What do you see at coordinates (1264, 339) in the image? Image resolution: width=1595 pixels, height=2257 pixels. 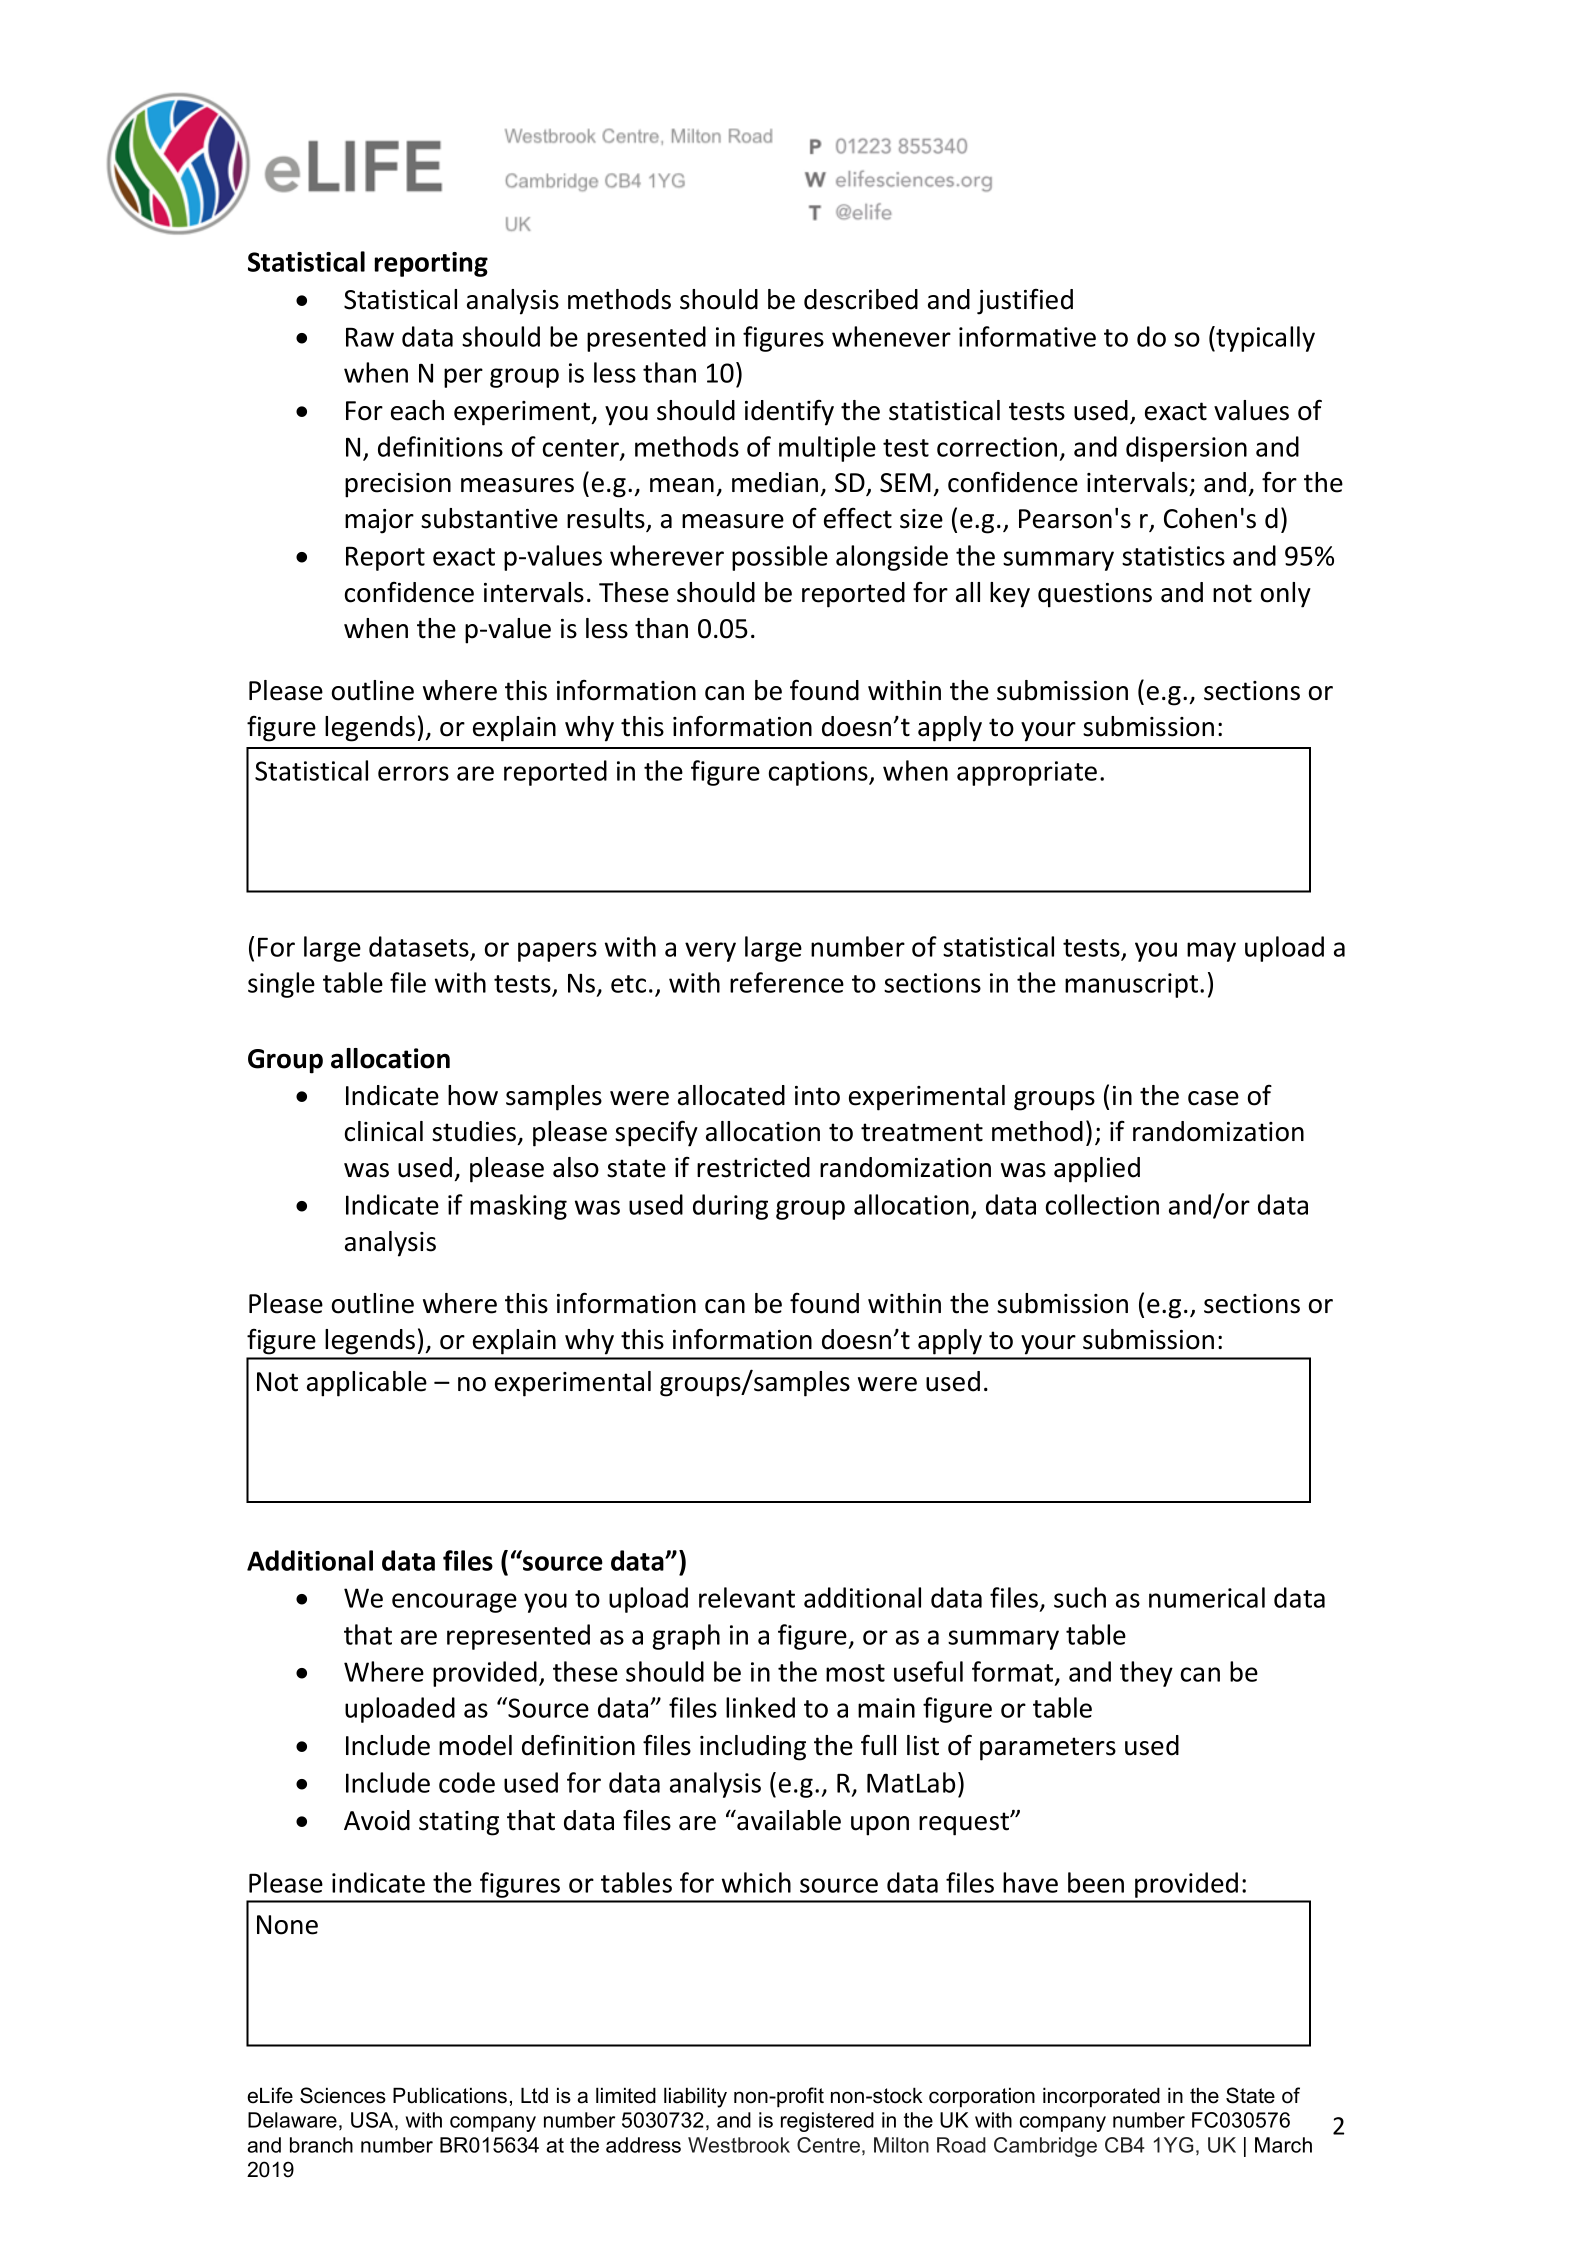 I see `typically` at bounding box center [1264, 339].
